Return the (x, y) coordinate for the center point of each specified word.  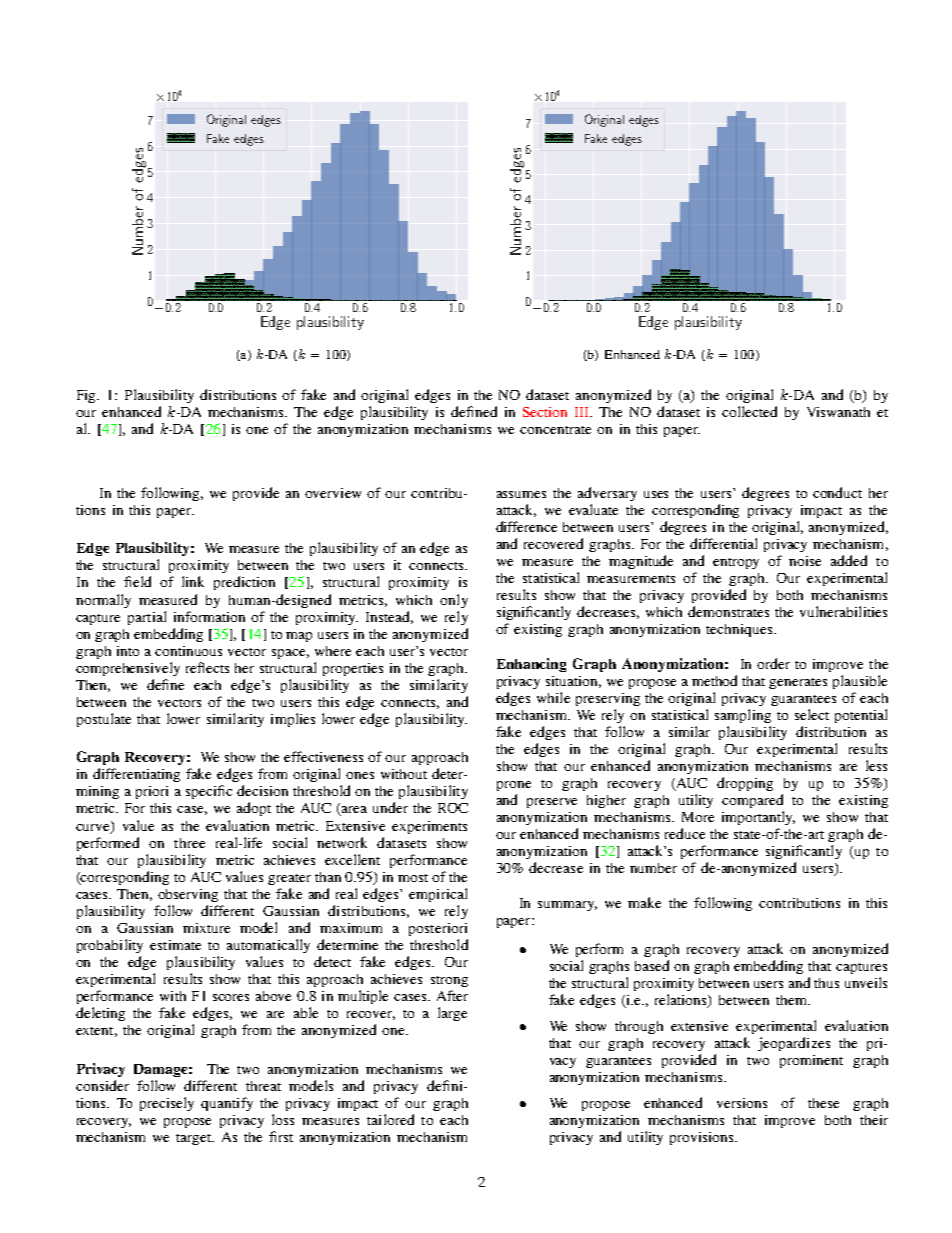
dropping (745, 784)
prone (514, 786)
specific (209, 792)
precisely (167, 1104)
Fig (88, 396)
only (454, 601)
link (193, 581)
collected (749, 411)
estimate (175, 945)
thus (826, 983)
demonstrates (728, 611)
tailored (390, 1119)
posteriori (438, 929)
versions (742, 1103)
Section (545, 412)
